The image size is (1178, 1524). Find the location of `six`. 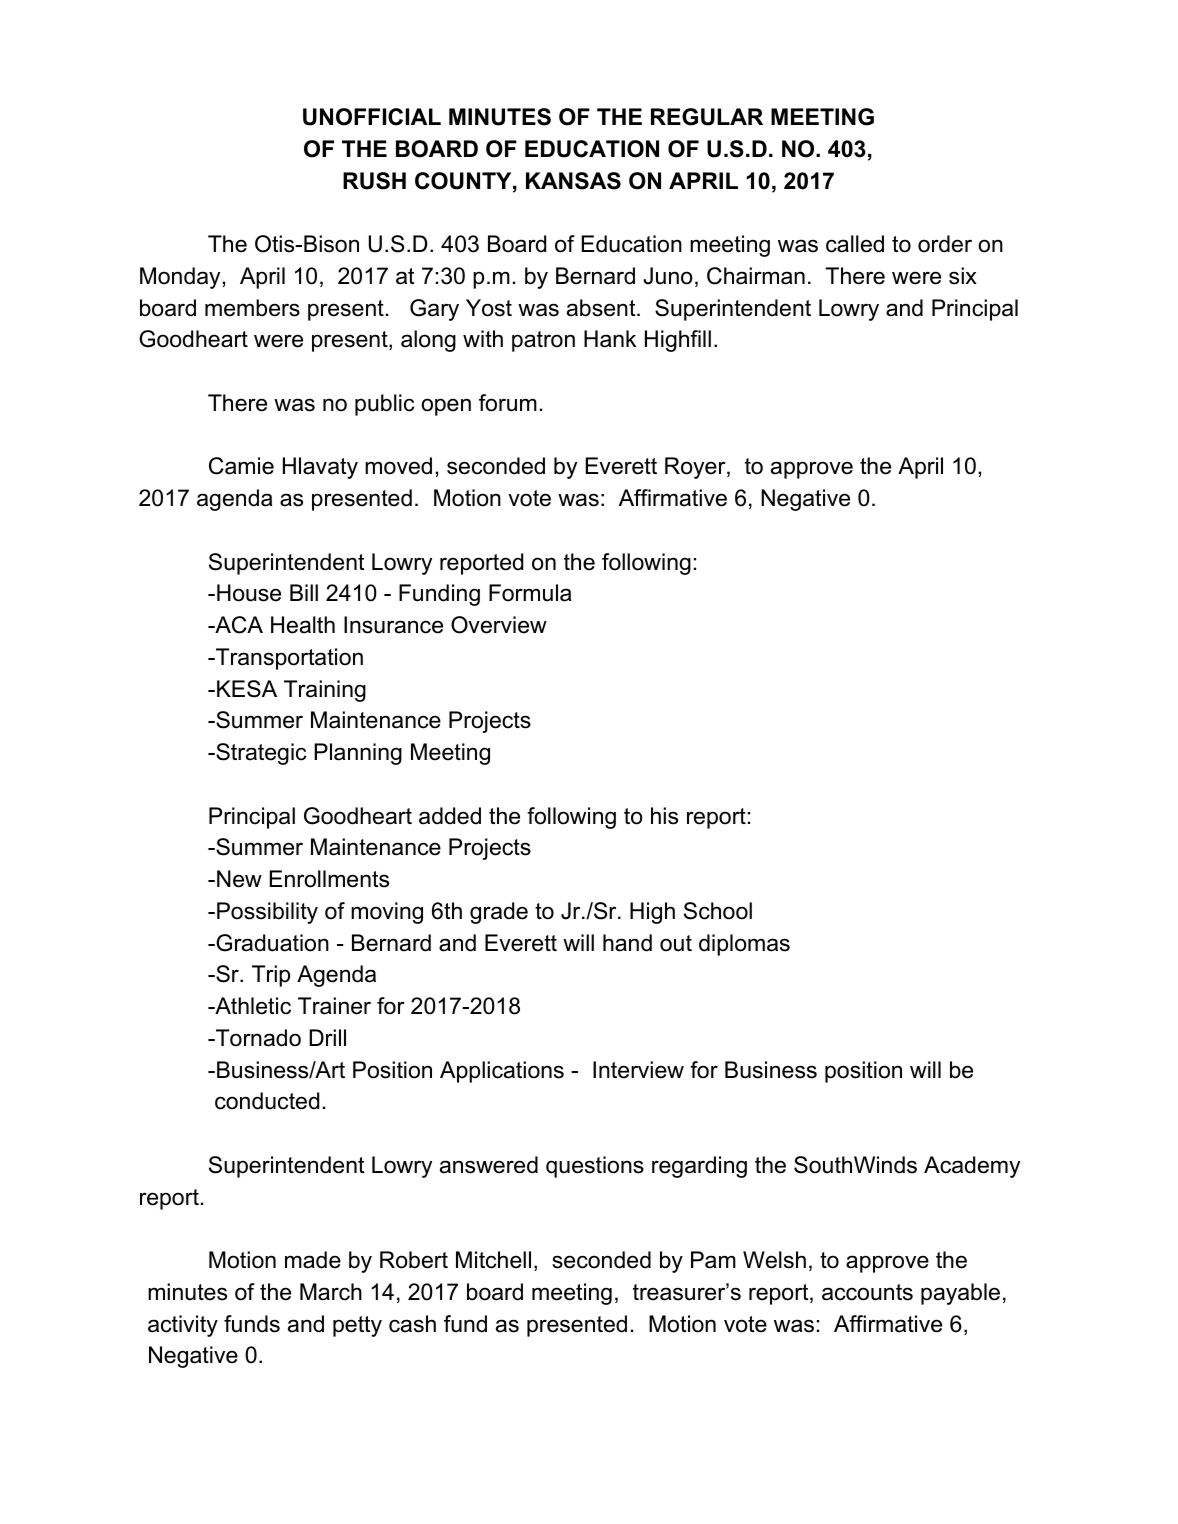

six is located at coordinates (963, 276).
